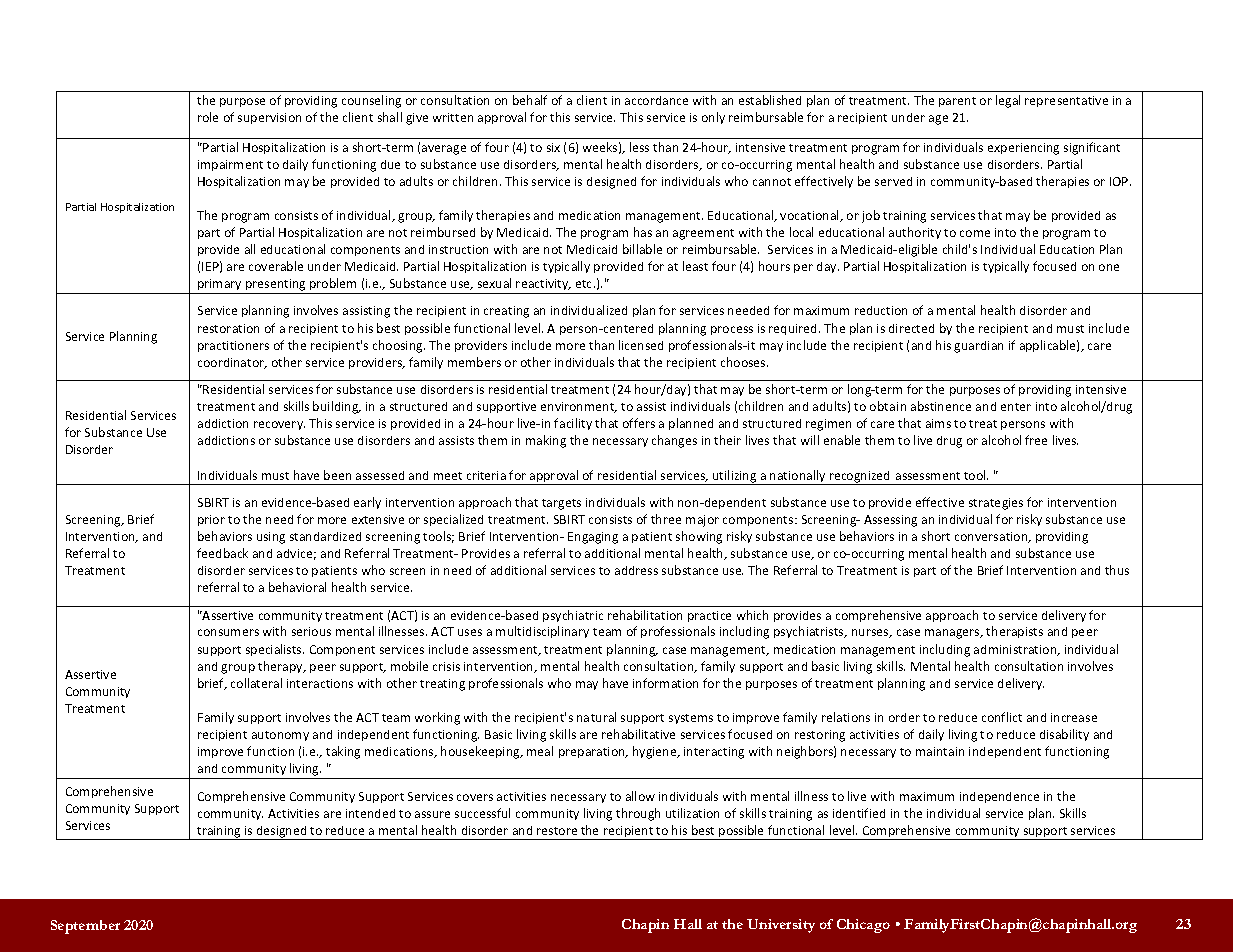 Image resolution: width=1233 pixels, height=952 pixels. Describe the element at coordinates (208, 117) in the screenshot. I see `role` at that location.
